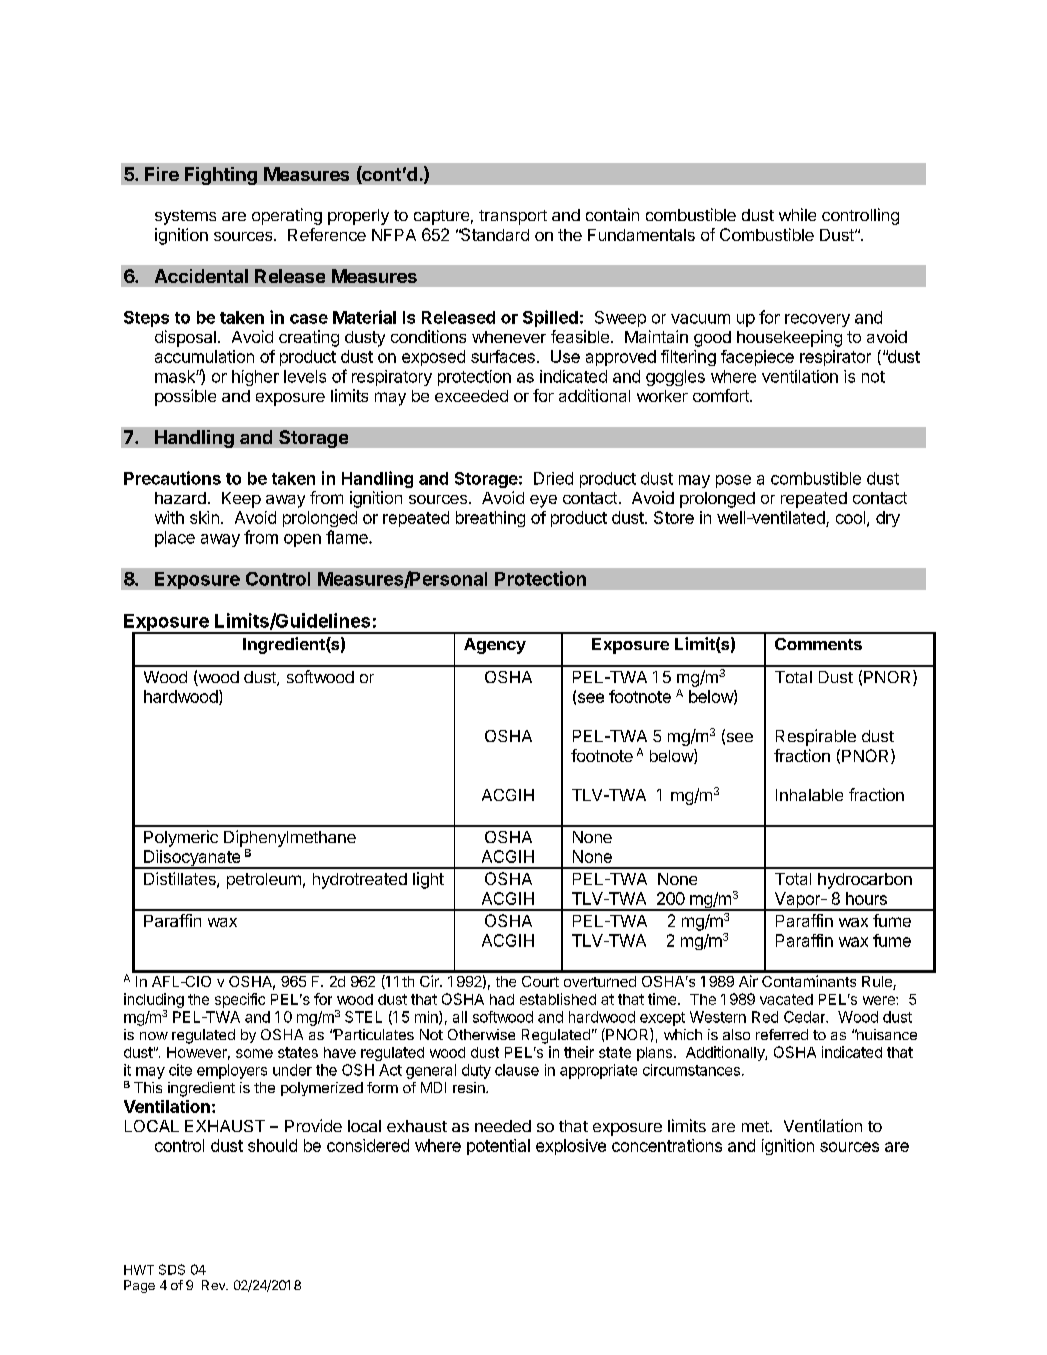 The height and width of the image is (1355, 1047). What do you see at coordinates (490, 519) in the image?
I see `breathing` at bounding box center [490, 519].
